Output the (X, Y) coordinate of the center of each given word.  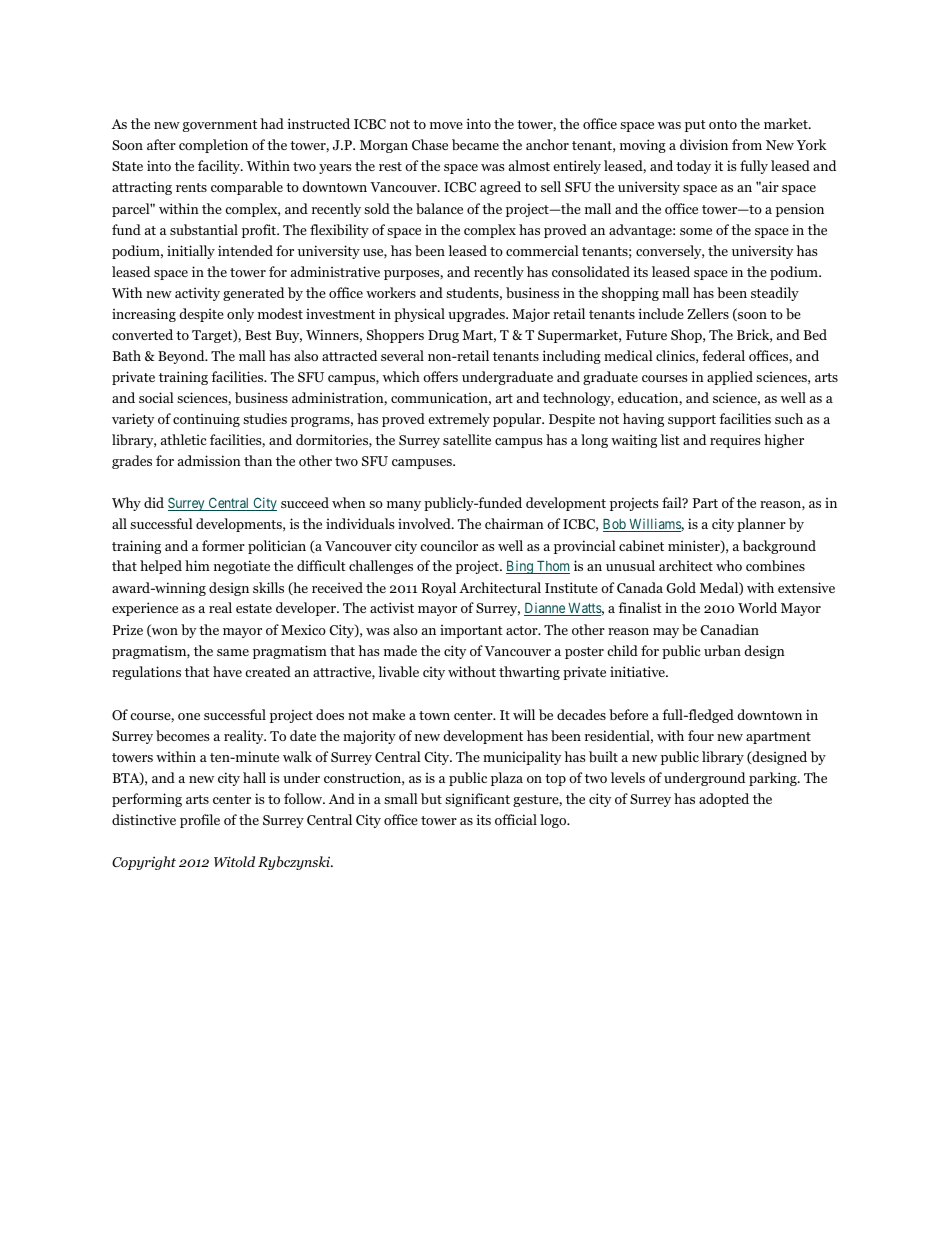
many (404, 506)
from (747, 144)
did (154, 502)
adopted (724, 800)
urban (722, 650)
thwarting (529, 673)
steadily (775, 294)
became (475, 144)
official (516, 819)
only (240, 315)
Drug (443, 336)
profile (200, 821)
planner (761, 525)
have (227, 671)
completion (213, 146)
